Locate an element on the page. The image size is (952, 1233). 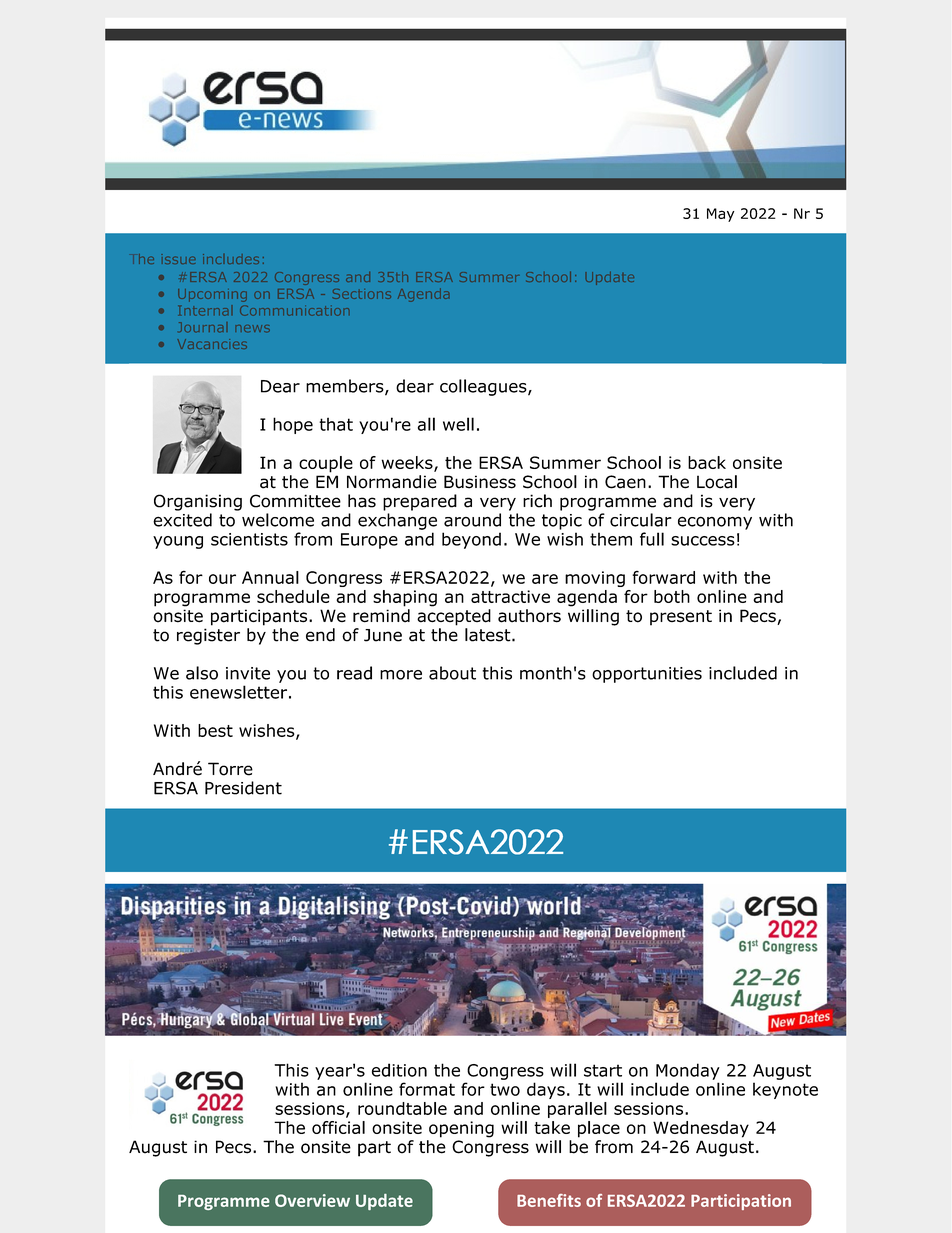
May is located at coordinates (720, 215).
